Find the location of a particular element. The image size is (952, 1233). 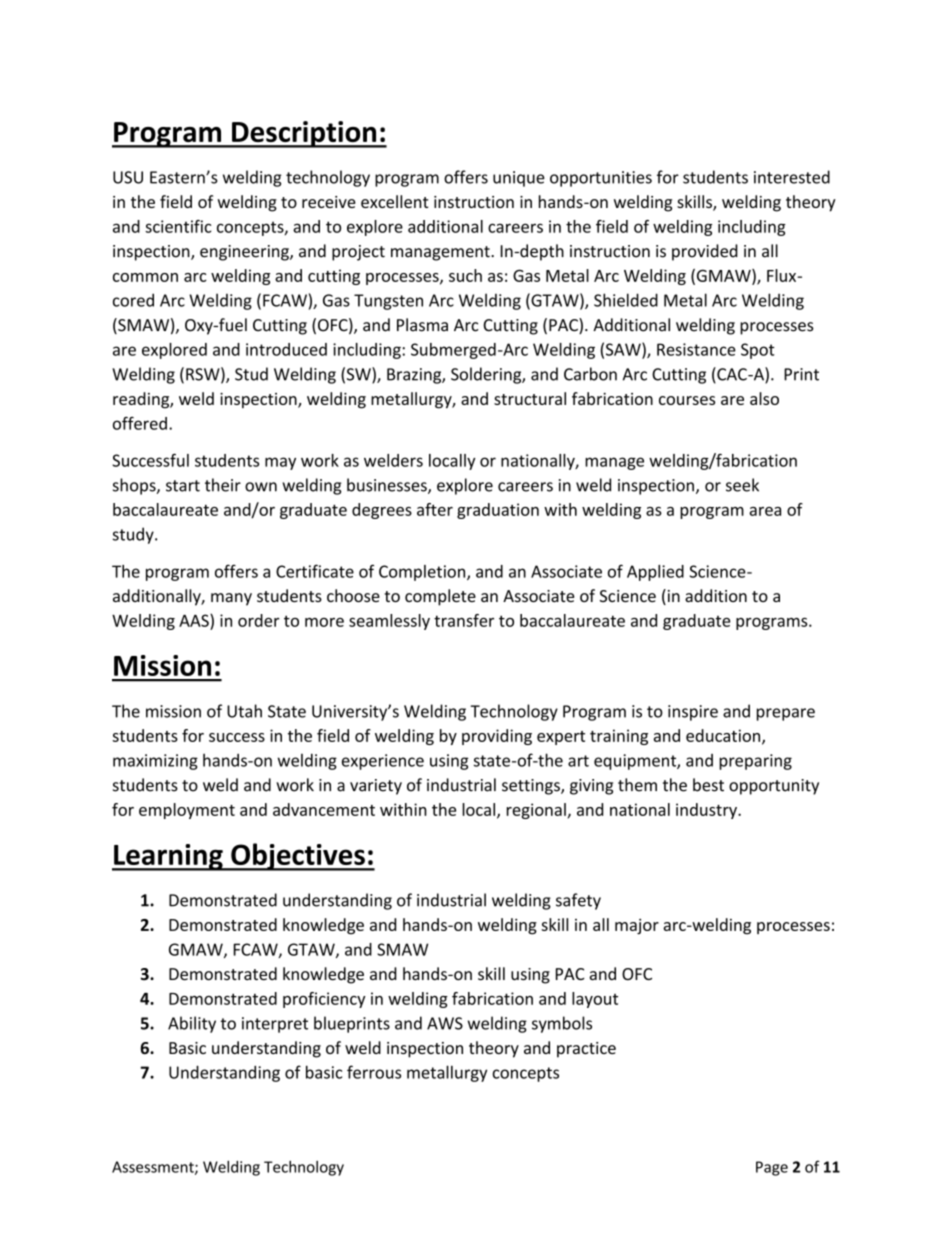

courses is located at coordinates (687, 400).
